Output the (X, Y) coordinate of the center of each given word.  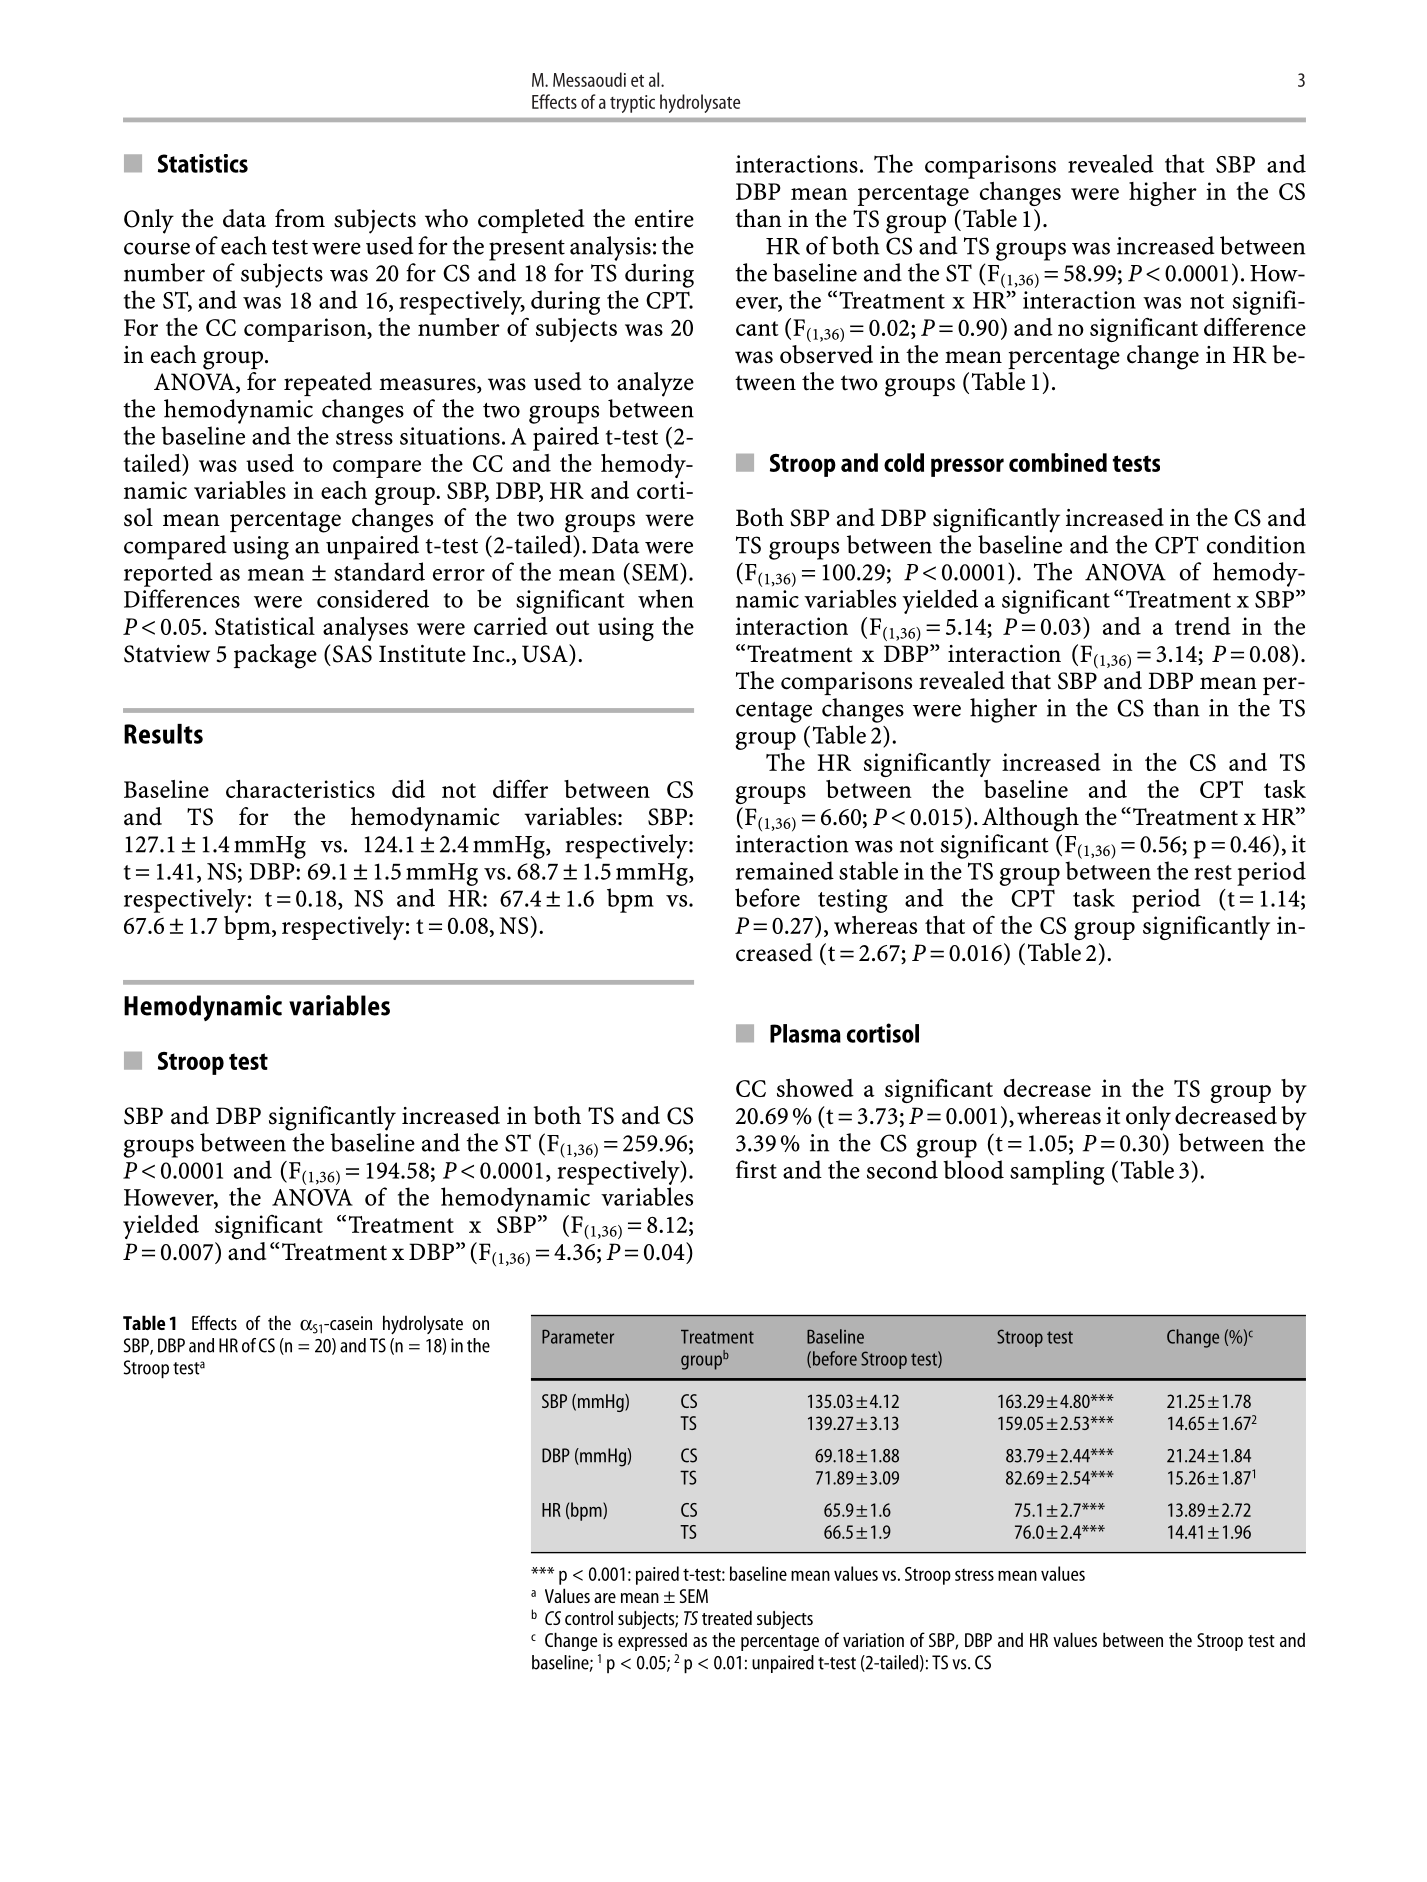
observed (826, 354)
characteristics (300, 789)
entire (664, 219)
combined (1058, 462)
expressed (652, 1642)
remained (785, 870)
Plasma (805, 1033)
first (756, 1169)
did (408, 789)
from (300, 218)
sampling (1057, 1172)
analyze (655, 384)
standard (379, 571)
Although (1030, 819)
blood (973, 1169)
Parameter (578, 1337)
